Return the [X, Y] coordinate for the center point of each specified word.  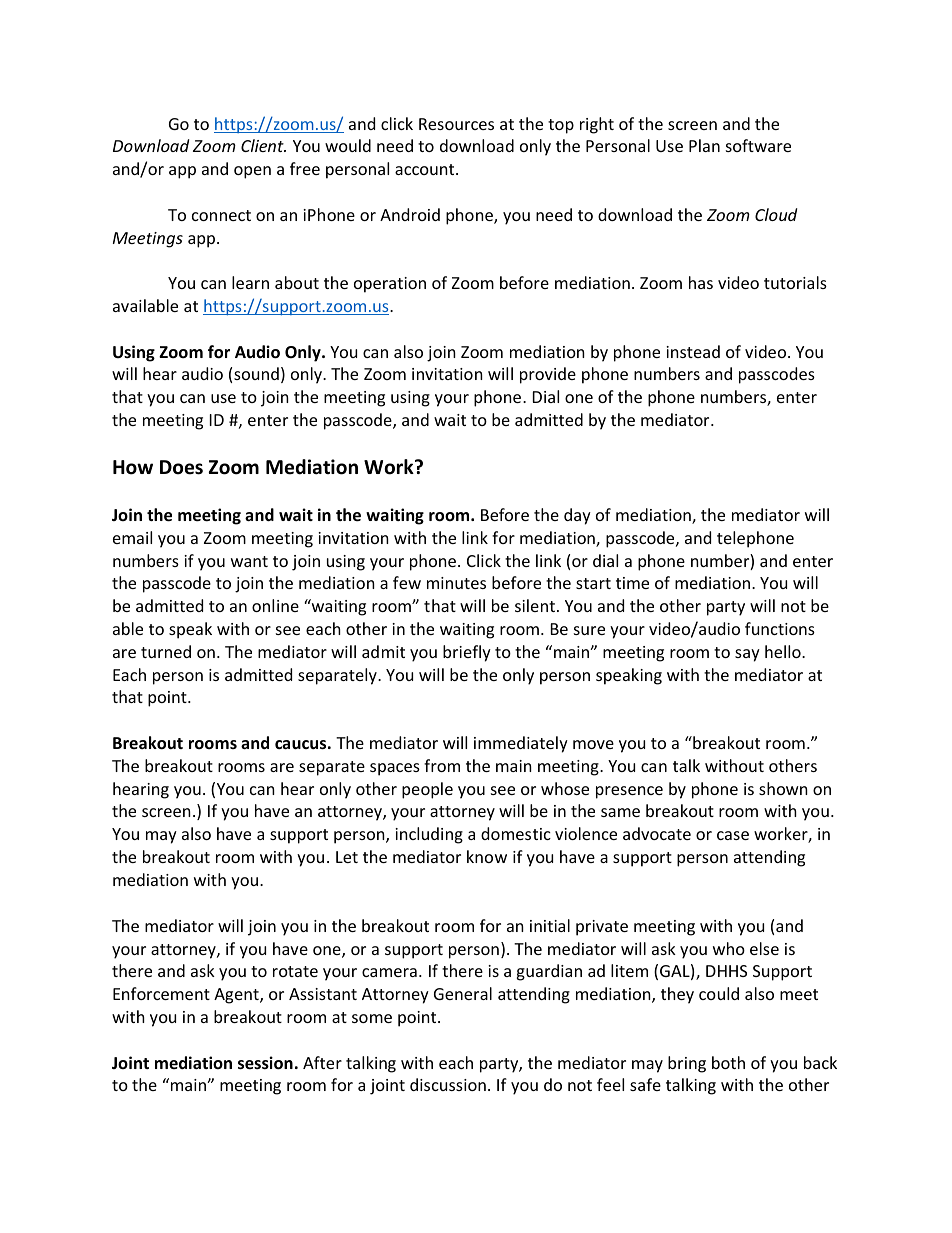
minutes [456, 583]
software [758, 145]
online [275, 605]
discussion [448, 1084]
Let [347, 857]
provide [548, 375]
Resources [456, 124]
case [733, 835]
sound [256, 373]
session [265, 1063]
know [487, 856]
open [252, 172]
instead [693, 351]
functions [780, 628]
